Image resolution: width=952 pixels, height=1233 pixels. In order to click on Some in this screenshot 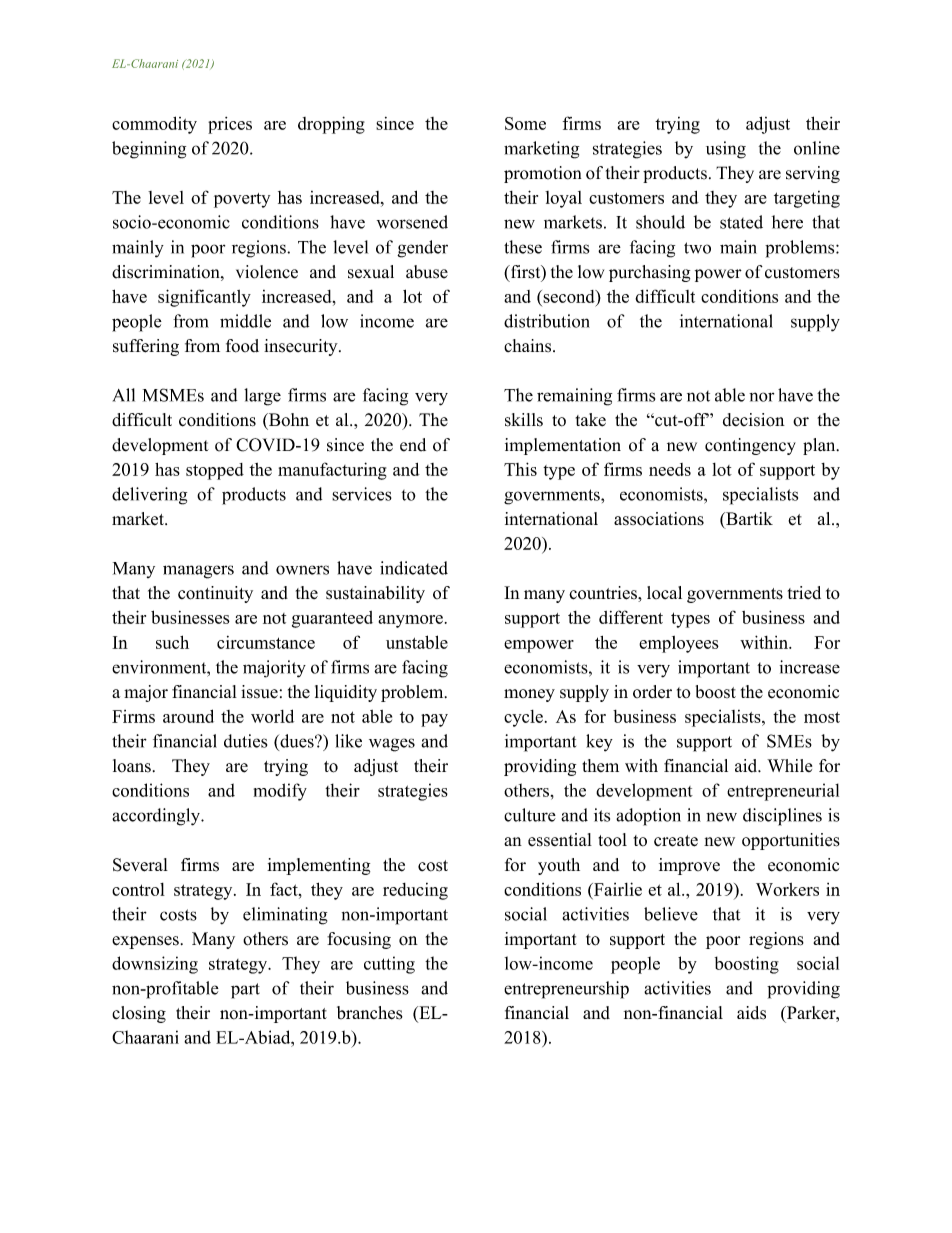, I will do `click(525, 123)`.
